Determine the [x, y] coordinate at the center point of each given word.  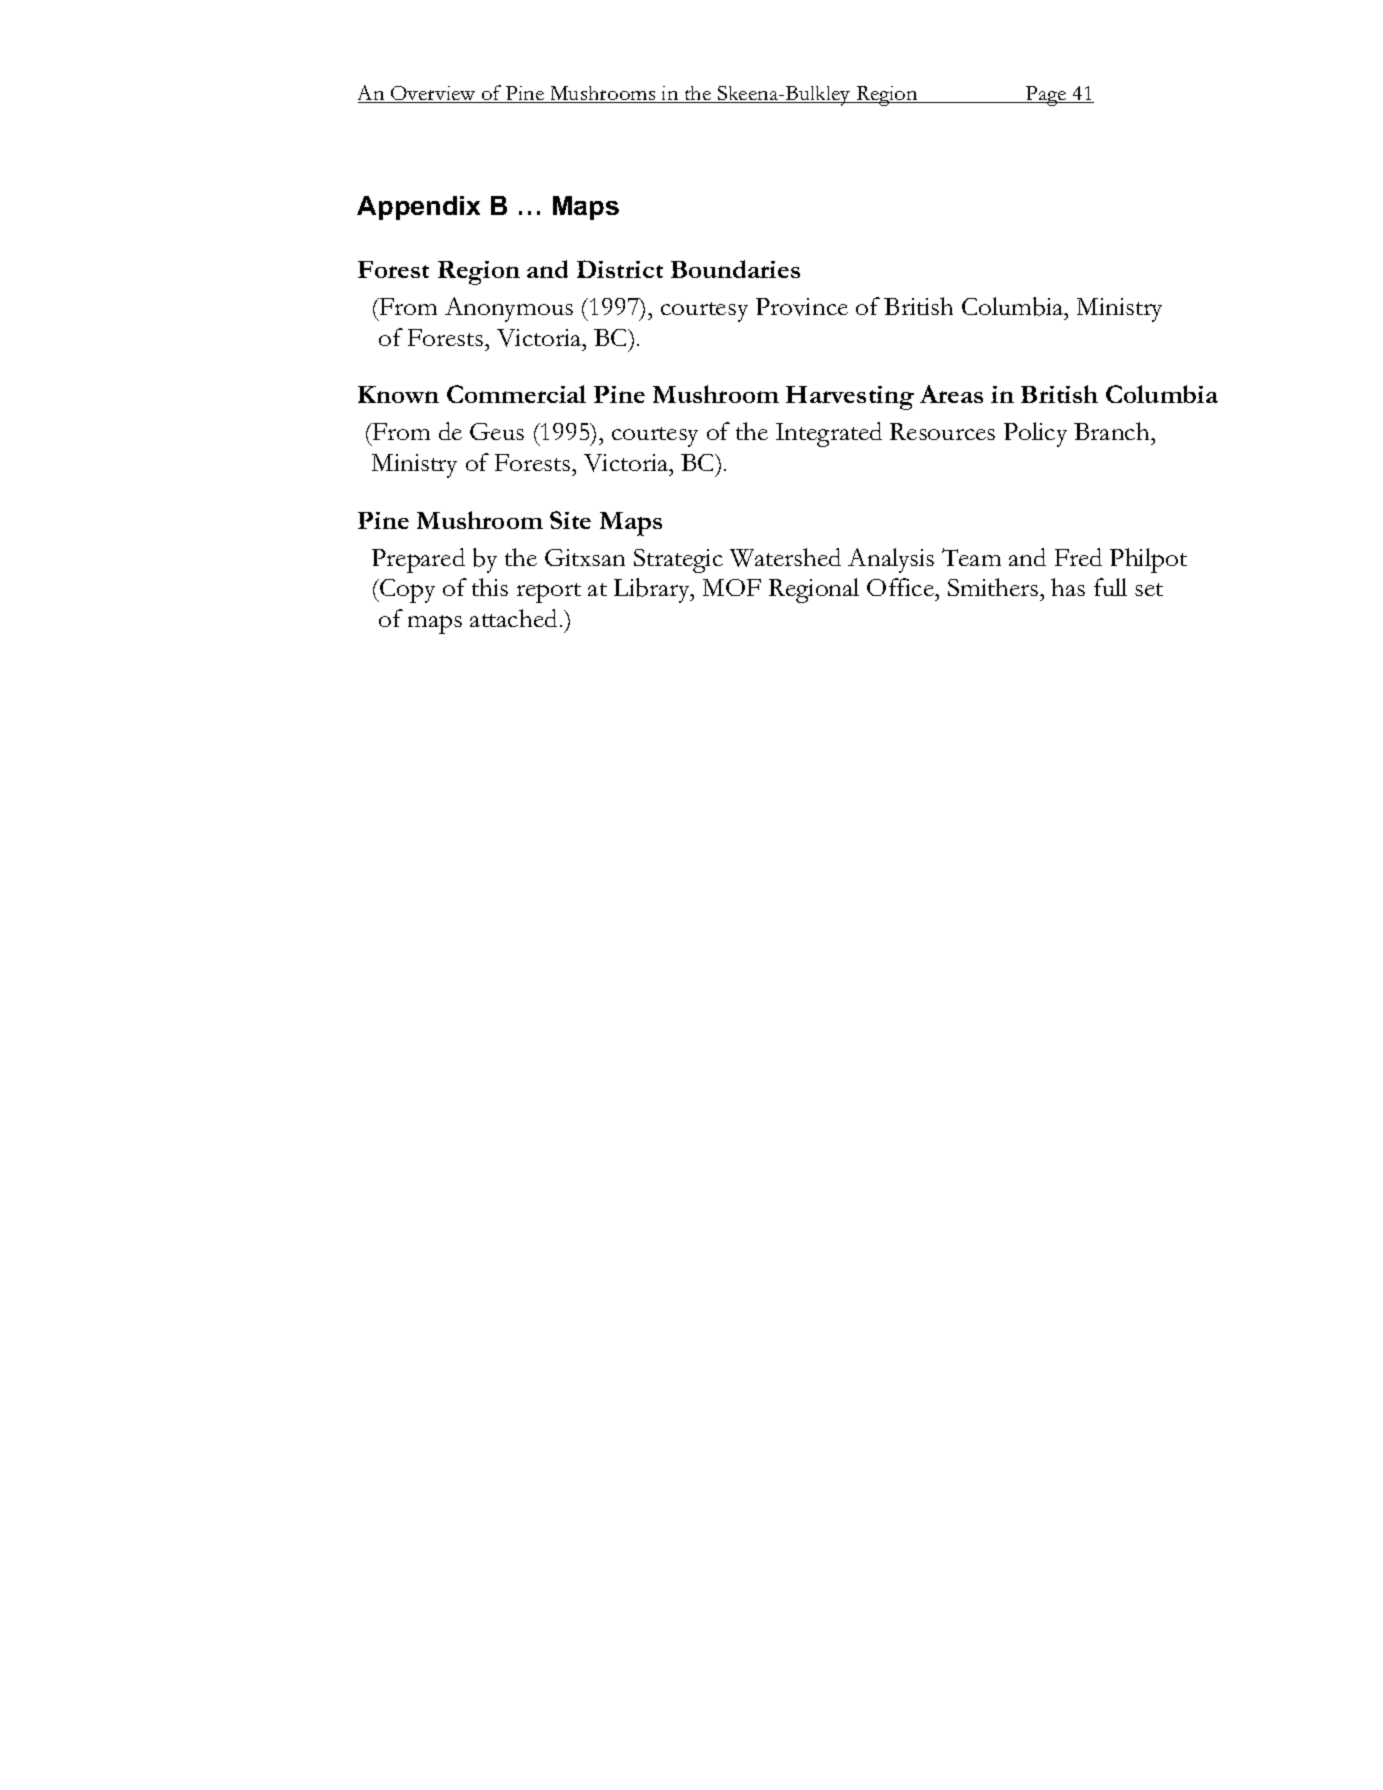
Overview [433, 94]
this [490, 587]
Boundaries [735, 269]
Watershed [785, 557]
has [1068, 587]
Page [1046, 96]
